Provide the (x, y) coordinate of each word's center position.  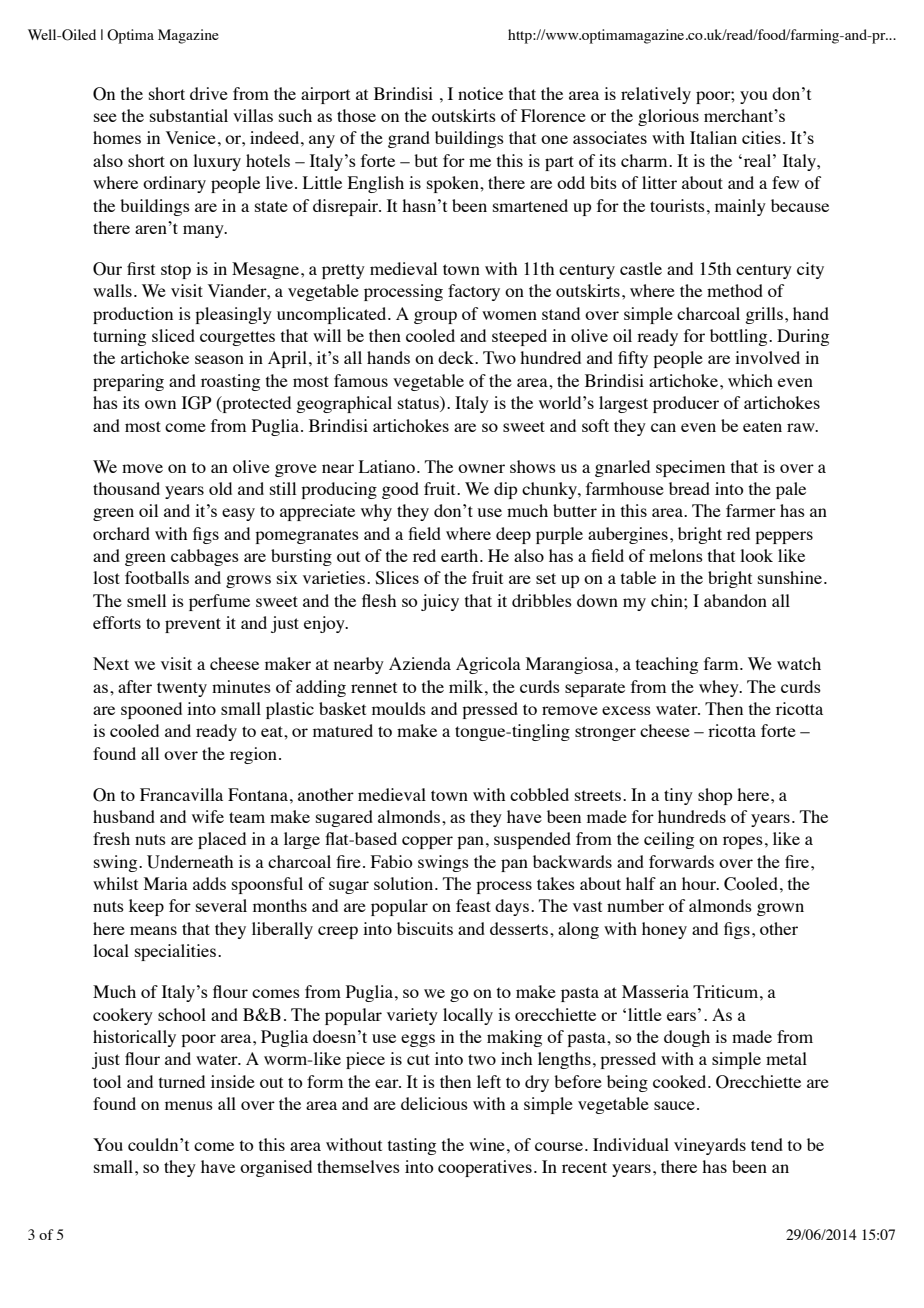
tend (767, 1144)
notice (480, 93)
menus (189, 1105)
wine (487, 1144)
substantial (189, 115)
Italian (713, 137)
